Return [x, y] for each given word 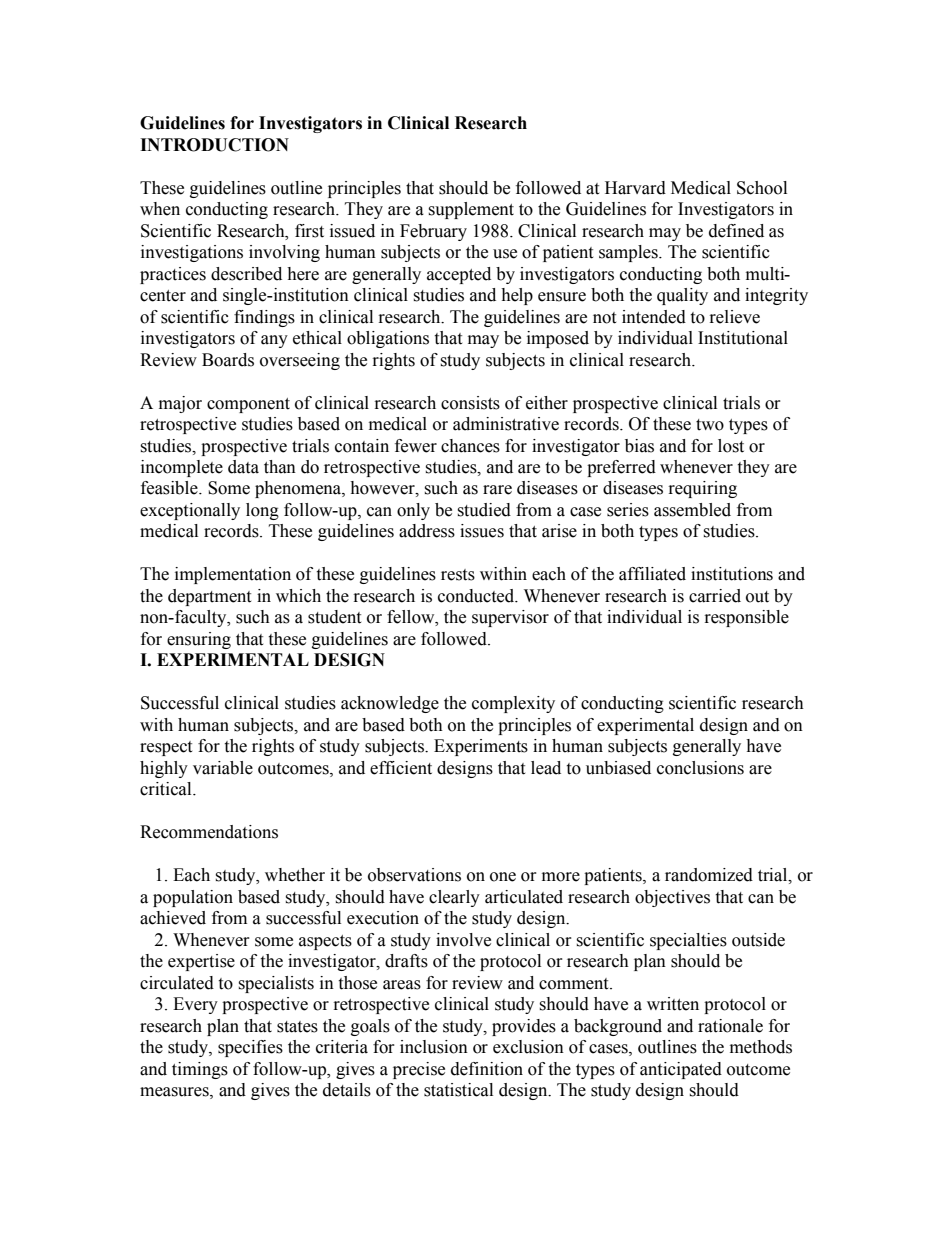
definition [487, 1069]
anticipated [681, 1070]
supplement [471, 210]
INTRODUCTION [214, 145]
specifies [250, 1048]
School [762, 188]
